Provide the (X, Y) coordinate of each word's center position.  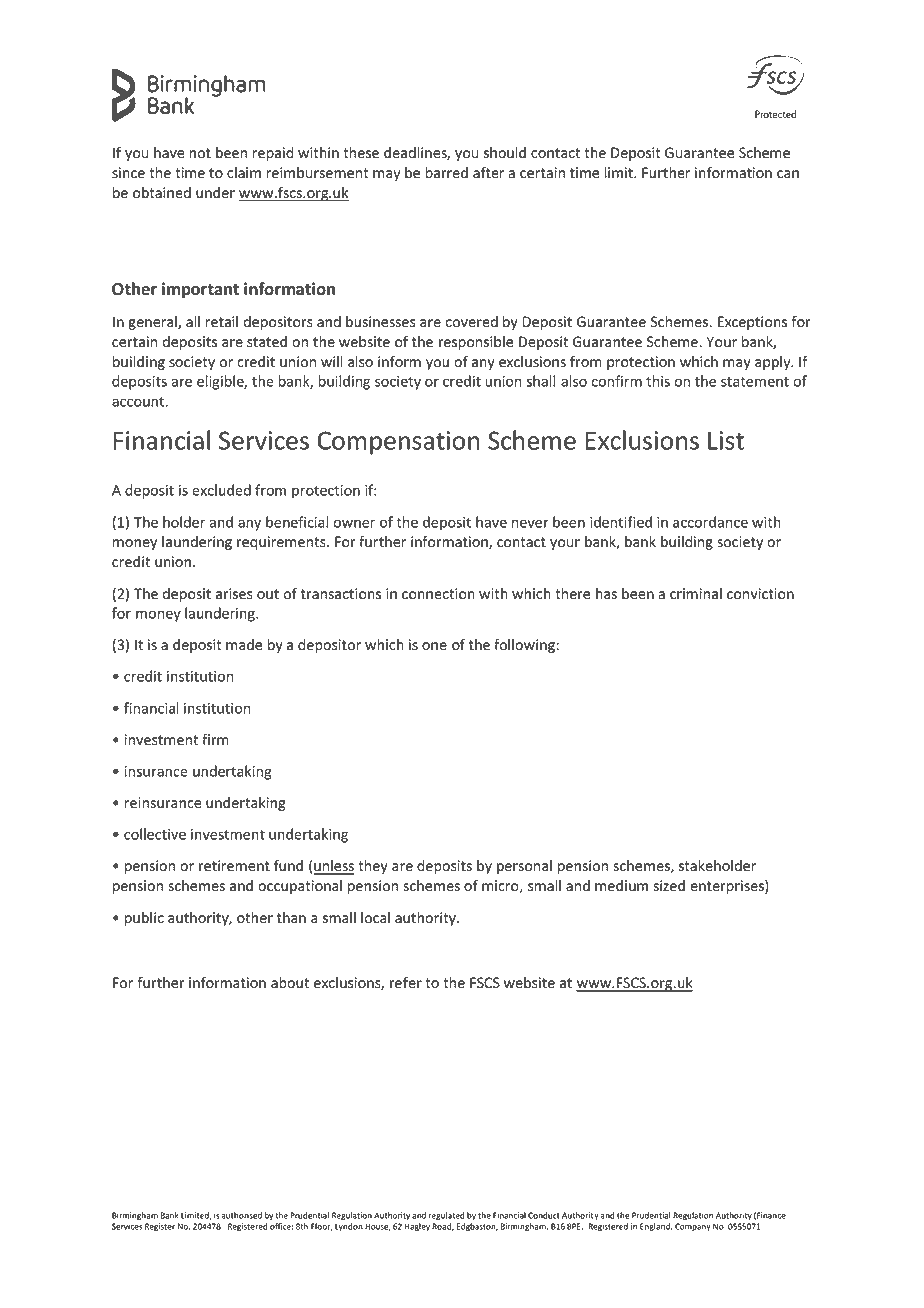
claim (244, 172)
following (524, 646)
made (244, 645)
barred (446, 173)
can (788, 174)
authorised (242, 1215)
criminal (696, 594)
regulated (447, 1216)
